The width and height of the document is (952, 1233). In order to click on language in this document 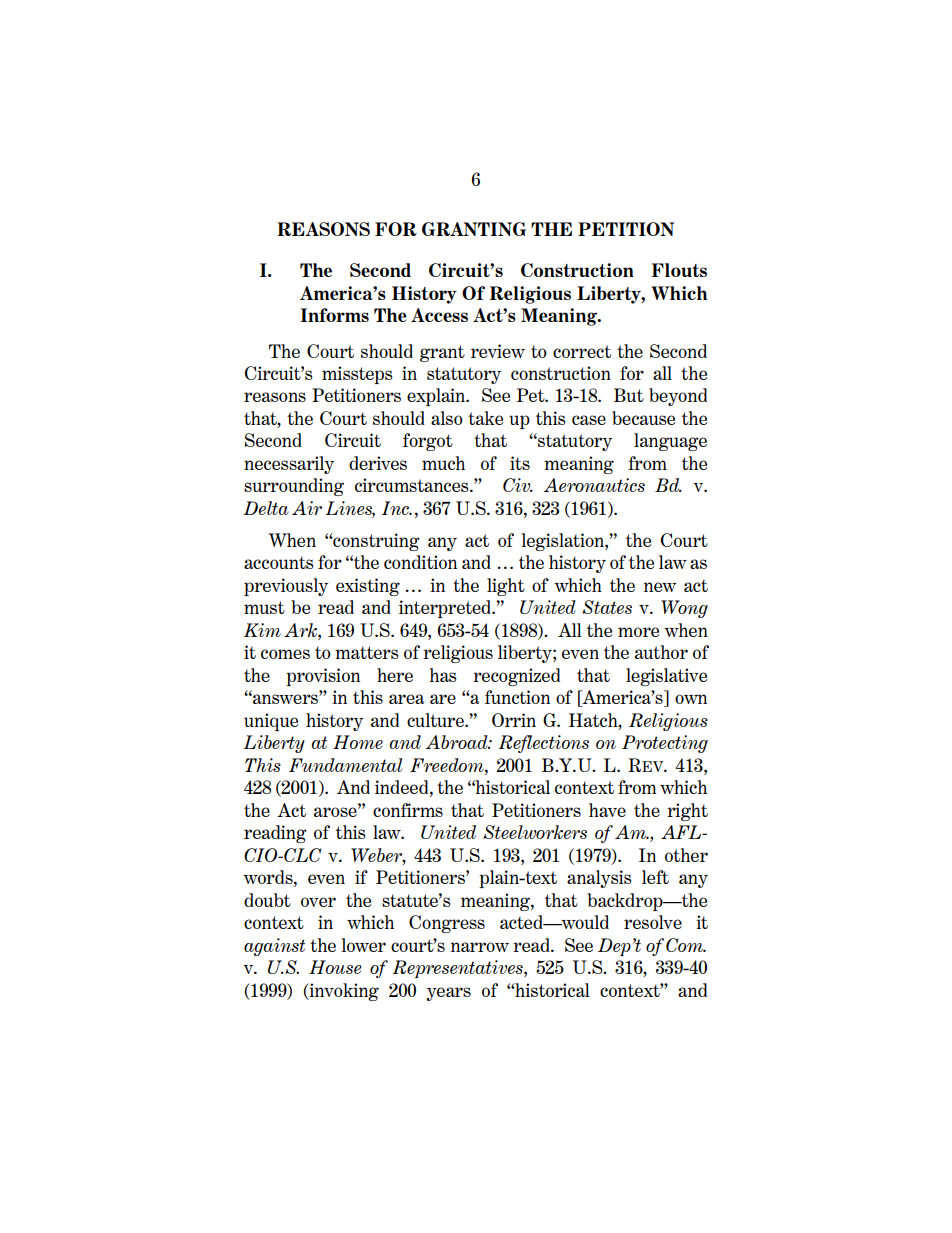, I will do `click(670, 442)`.
